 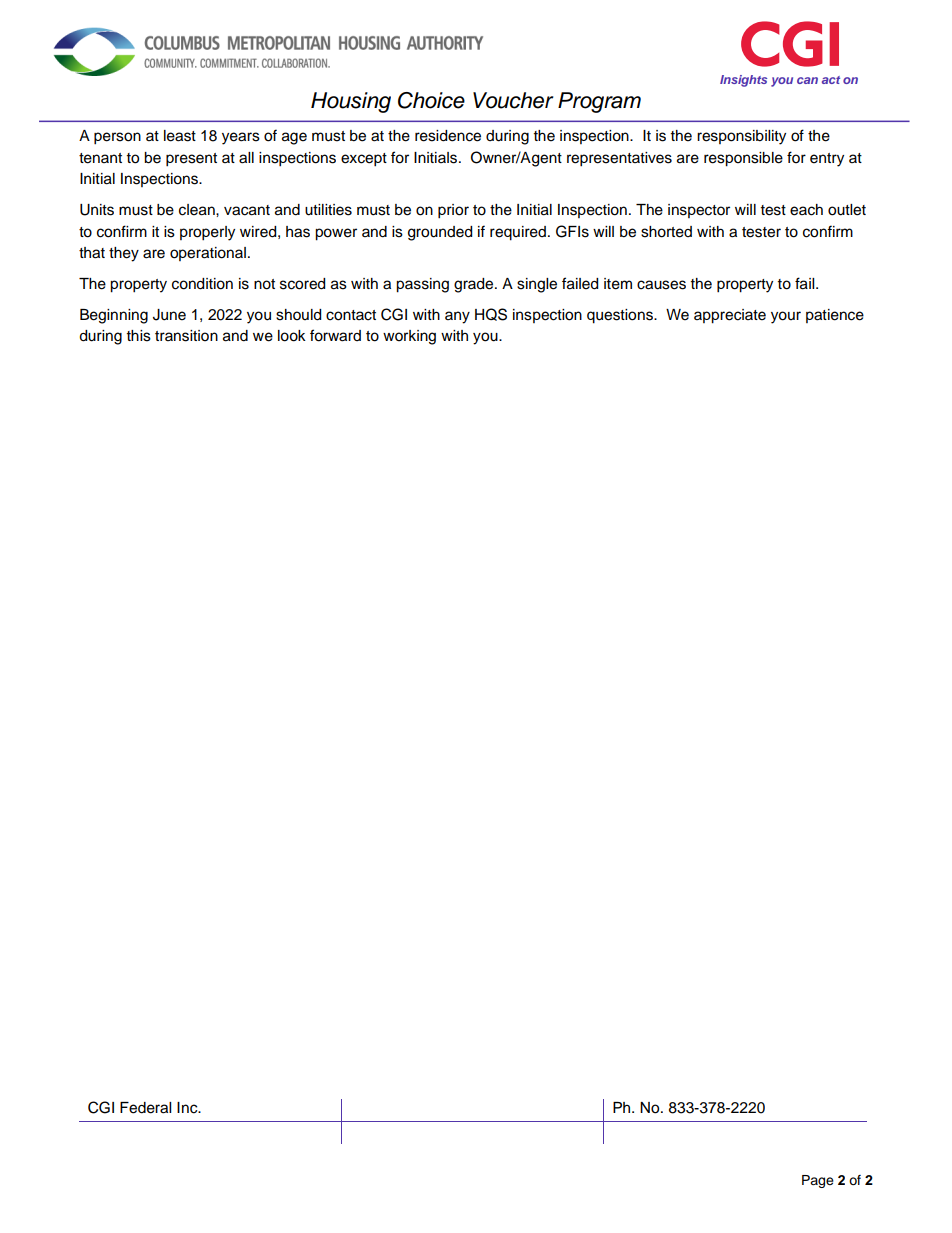 What do you see at coordinates (145, 1108) in the page?
I see `Federal` at bounding box center [145, 1108].
